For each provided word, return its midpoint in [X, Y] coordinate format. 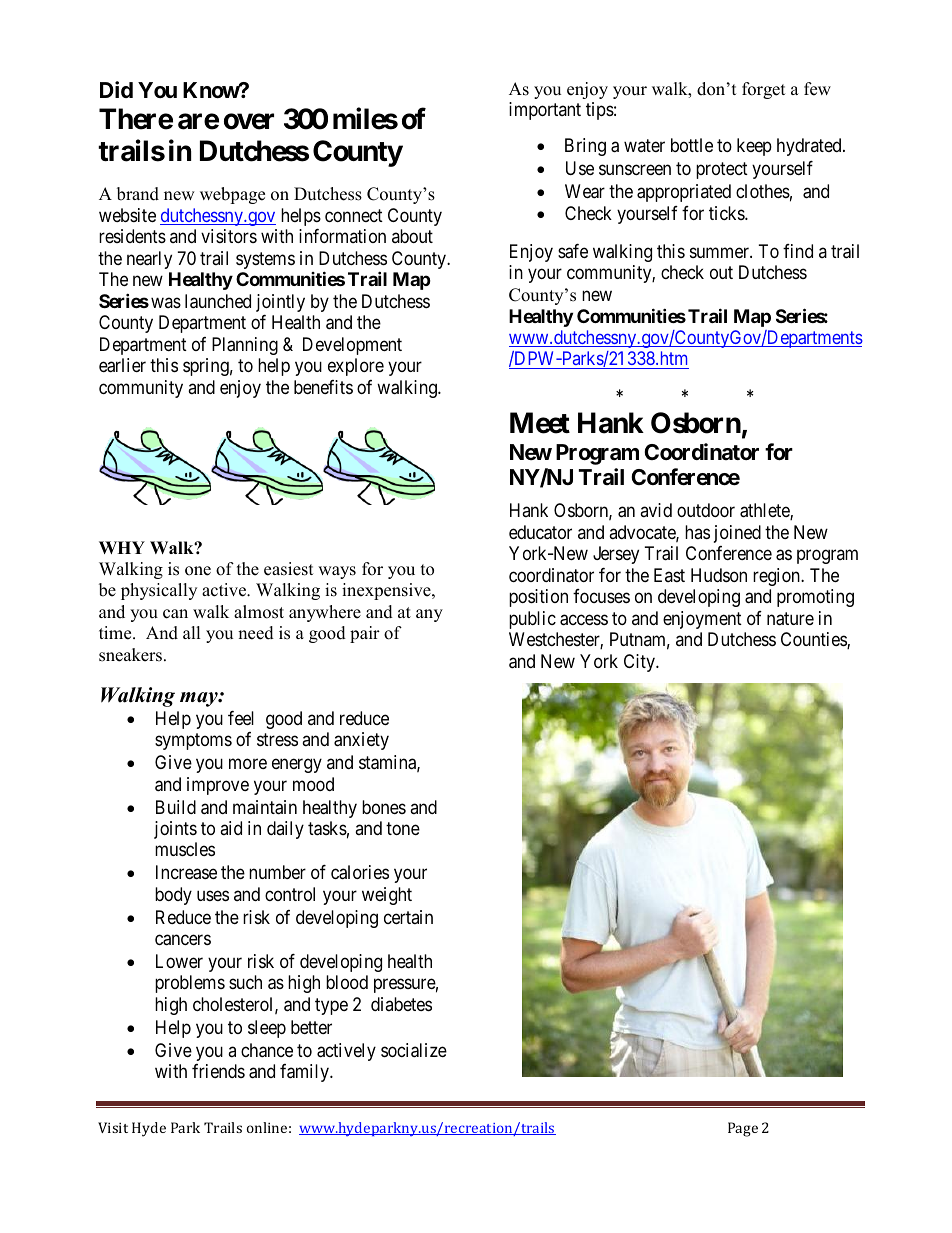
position [538, 598]
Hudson [719, 575]
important [545, 111]
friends [218, 1071]
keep [754, 147]
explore [356, 367]
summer [721, 252]
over [249, 122]
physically [159, 591]
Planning [245, 346]
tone [403, 828]
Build [176, 807]
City [640, 663]
